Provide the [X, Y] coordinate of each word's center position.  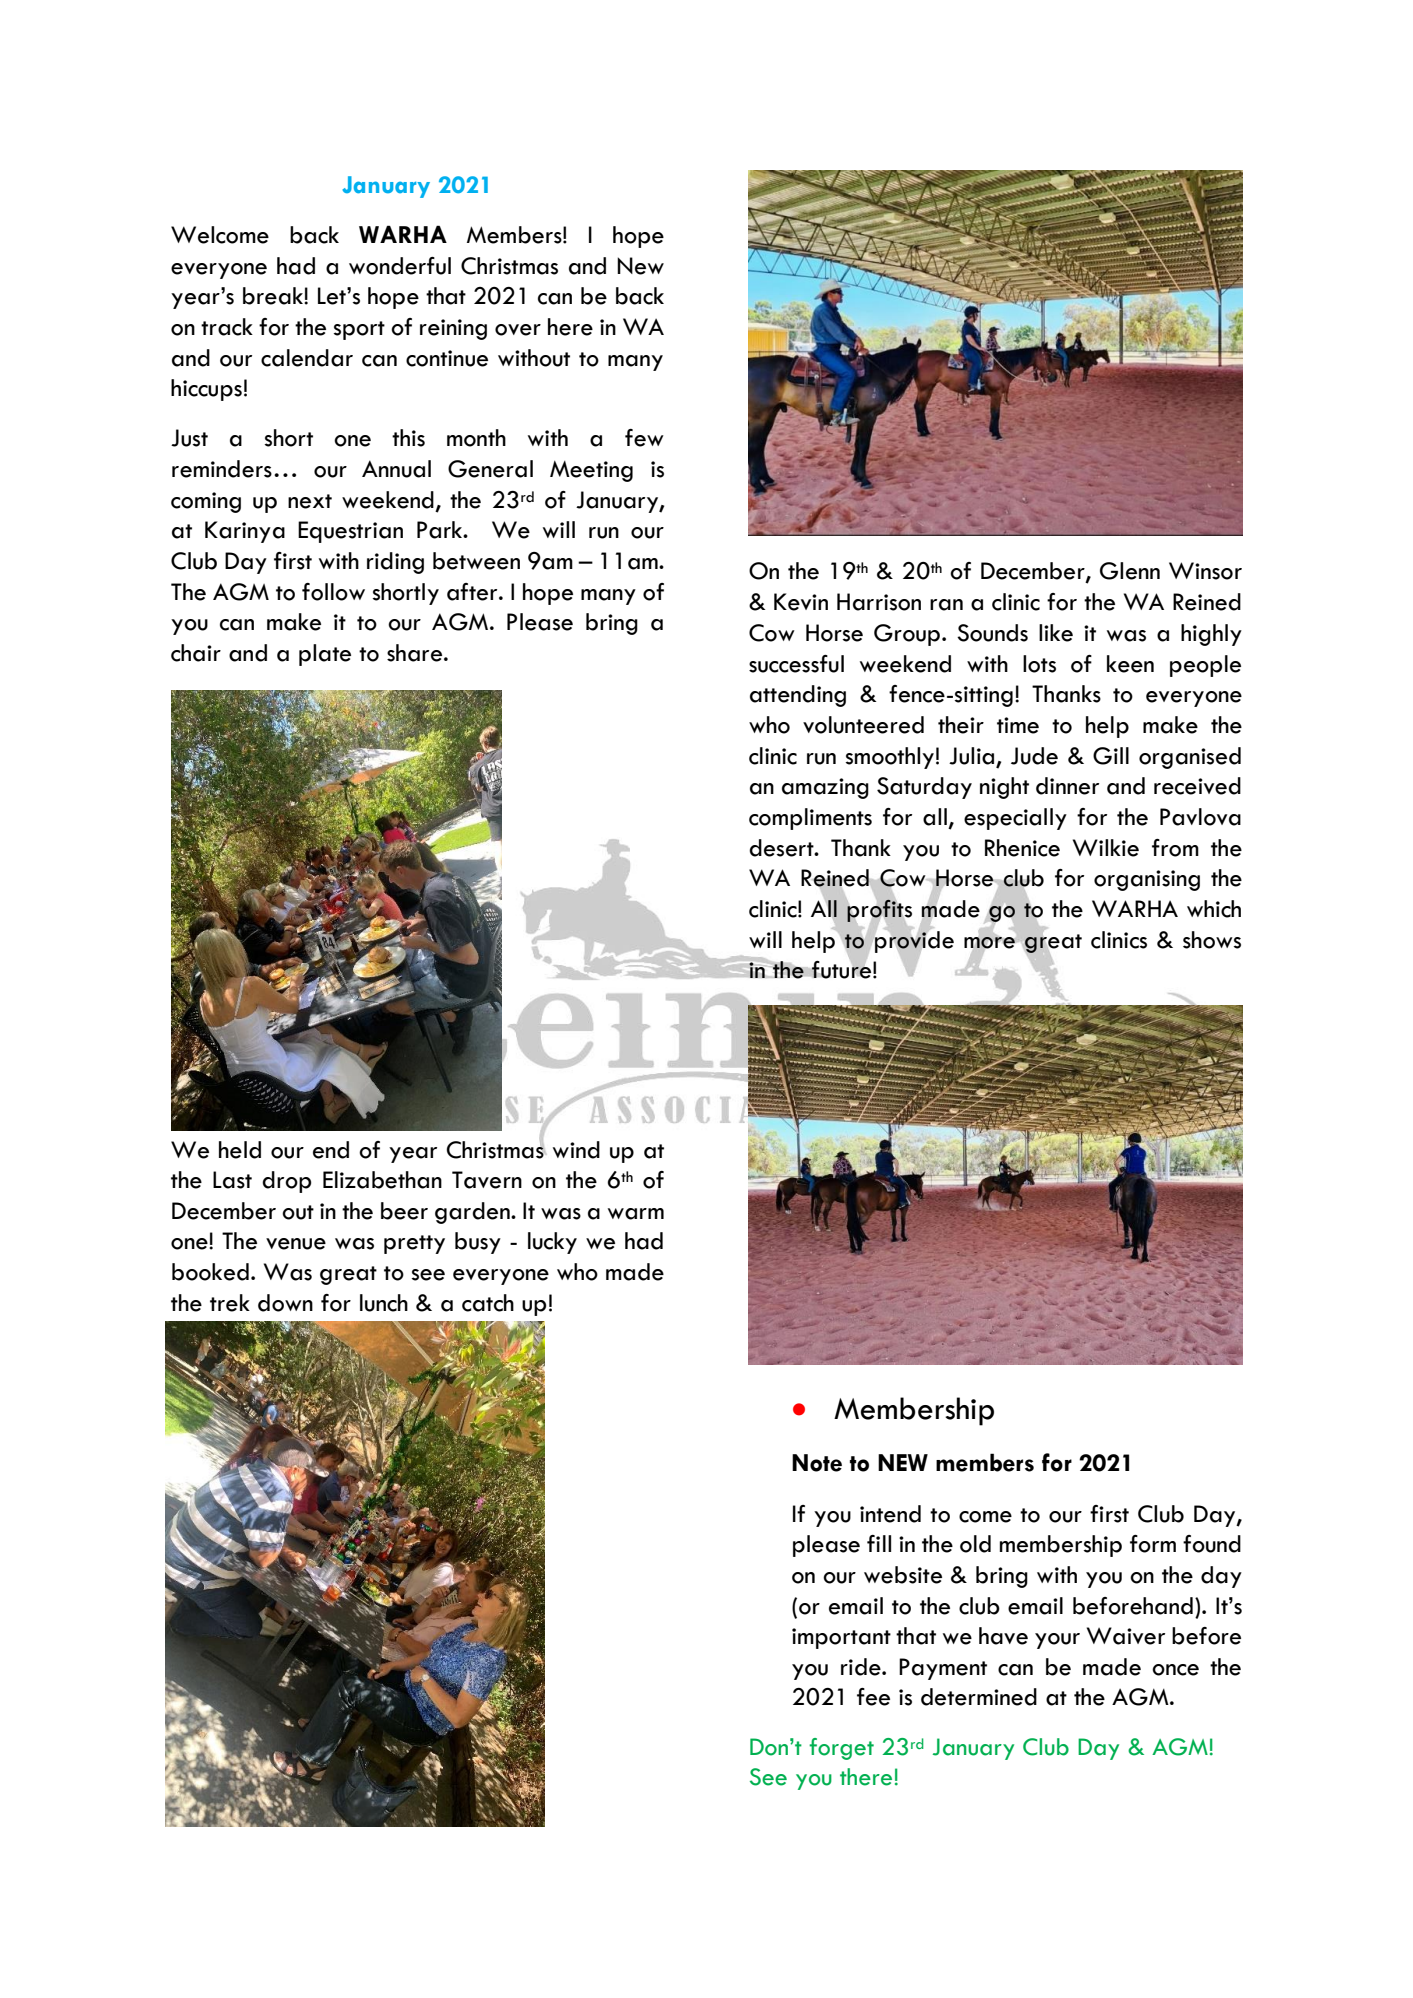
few [644, 438]
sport [359, 330]
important [841, 1638]
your [1057, 1641]
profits [879, 910]
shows [1212, 940]
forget [841, 1749]
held [240, 1150]
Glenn [1130, 571]
